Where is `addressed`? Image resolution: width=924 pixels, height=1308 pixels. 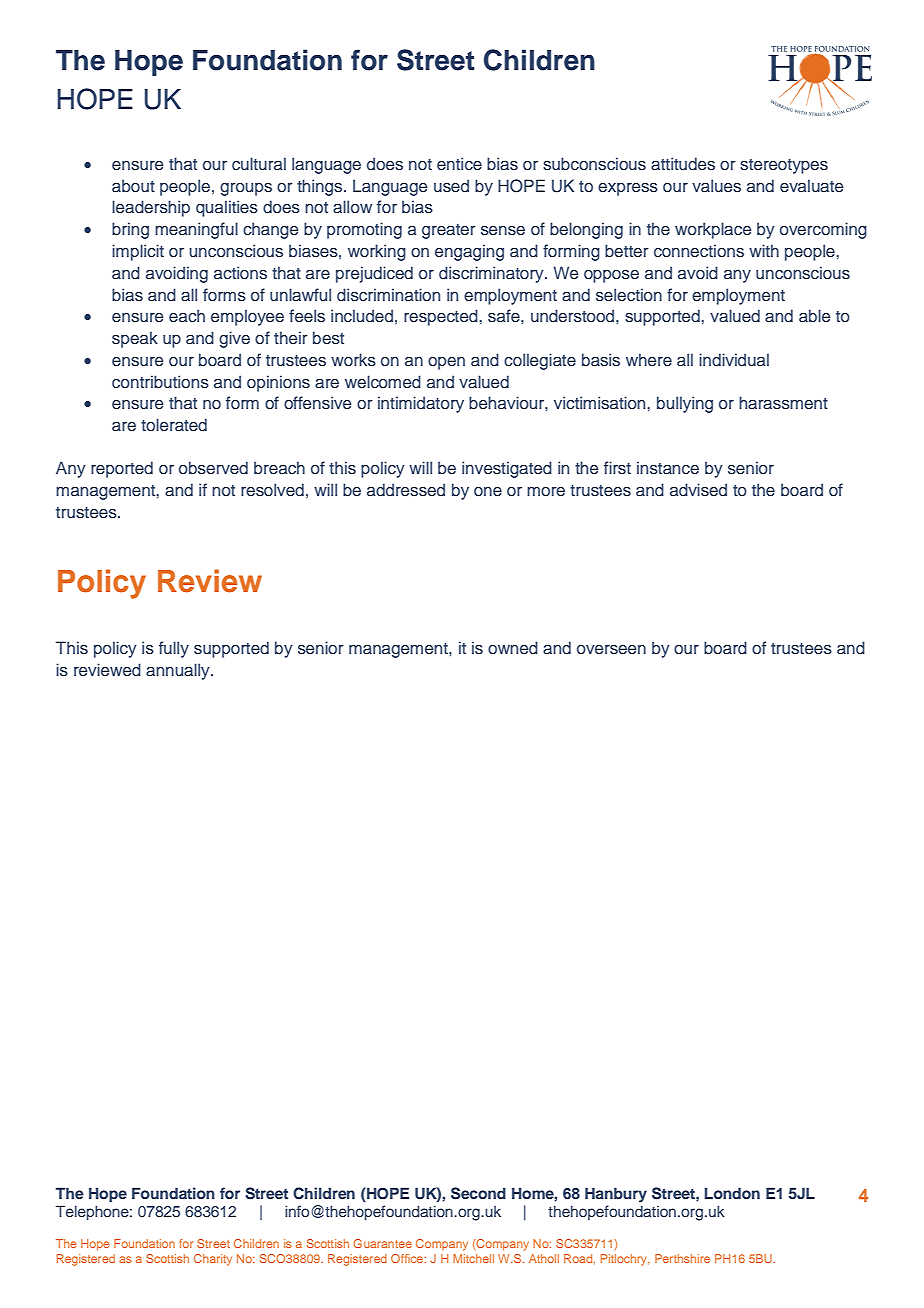 addressed is located at coordinates (406, 490).
